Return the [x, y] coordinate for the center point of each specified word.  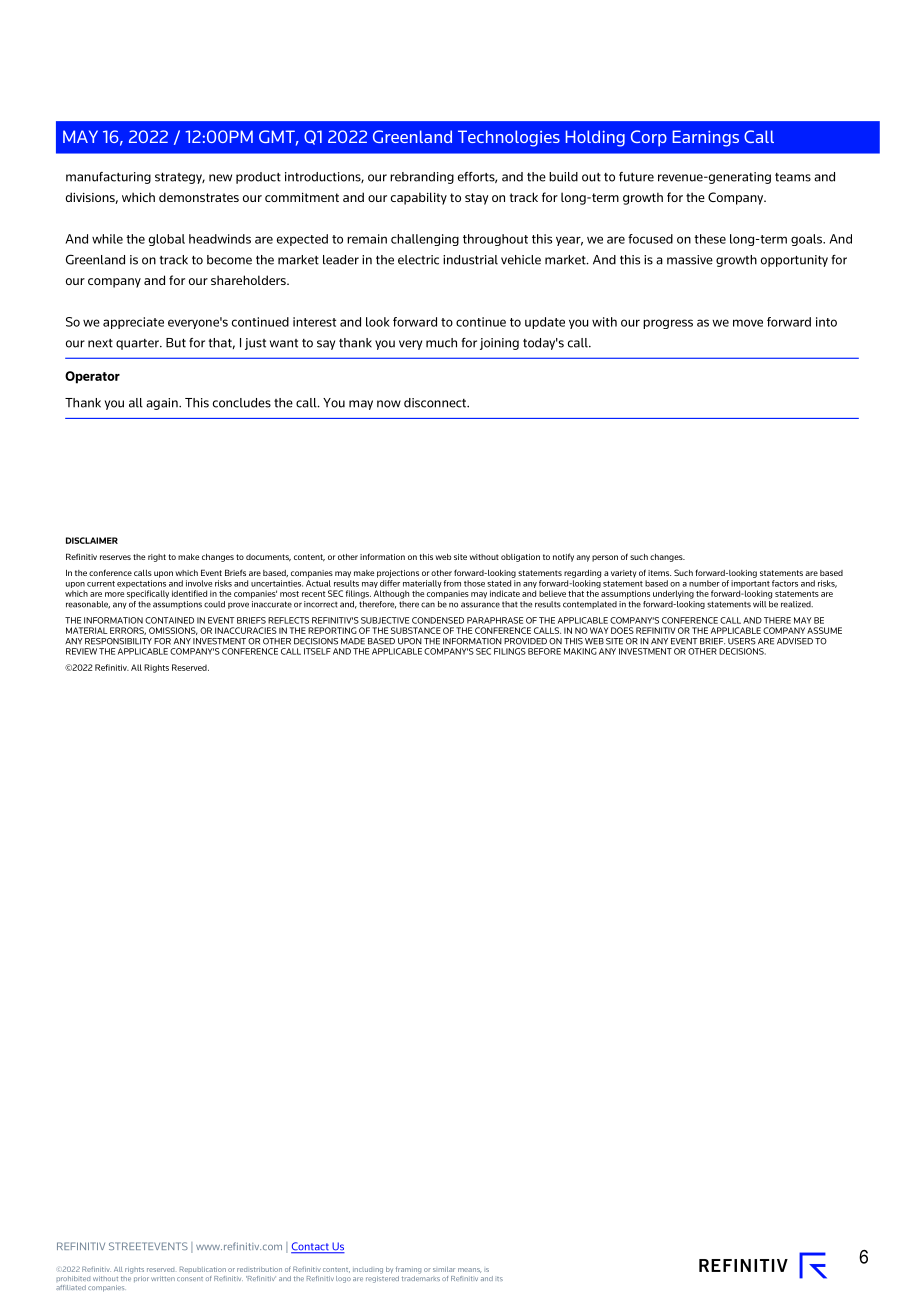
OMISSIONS [173, 631]
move [748, 323]
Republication [203, 1269]
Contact [311, 1247]
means [469, 1270]
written [163, 1278]
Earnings [706, 138]
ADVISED [795, 641]
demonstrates [199, 197]
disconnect [436, 403]
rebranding [422, 178]
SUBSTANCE [416, 630]
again [163, 404]
